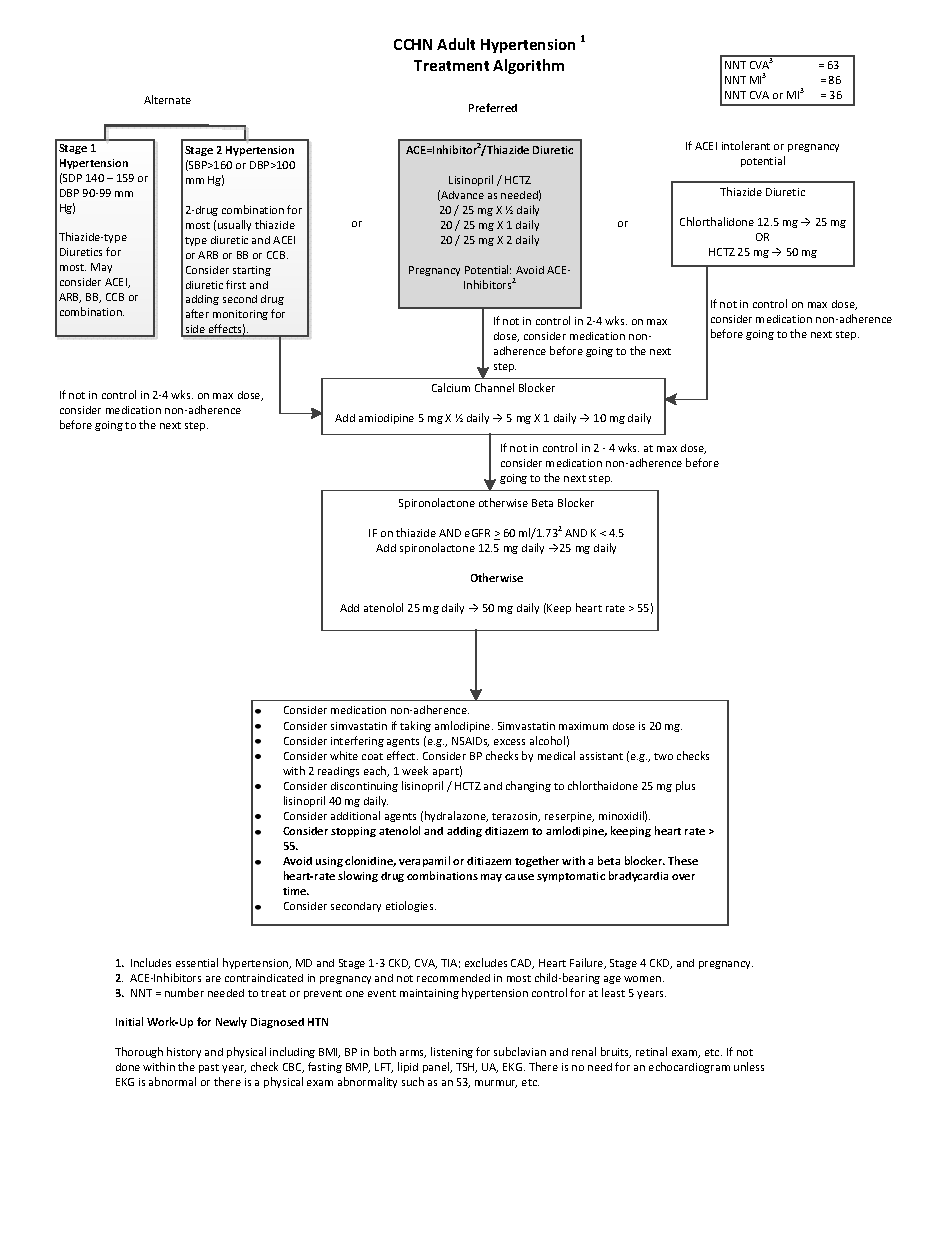  What do you see at coordinates (209, 1068) in the screenshot?
I see `past` at bounding box center [209, 1068].
